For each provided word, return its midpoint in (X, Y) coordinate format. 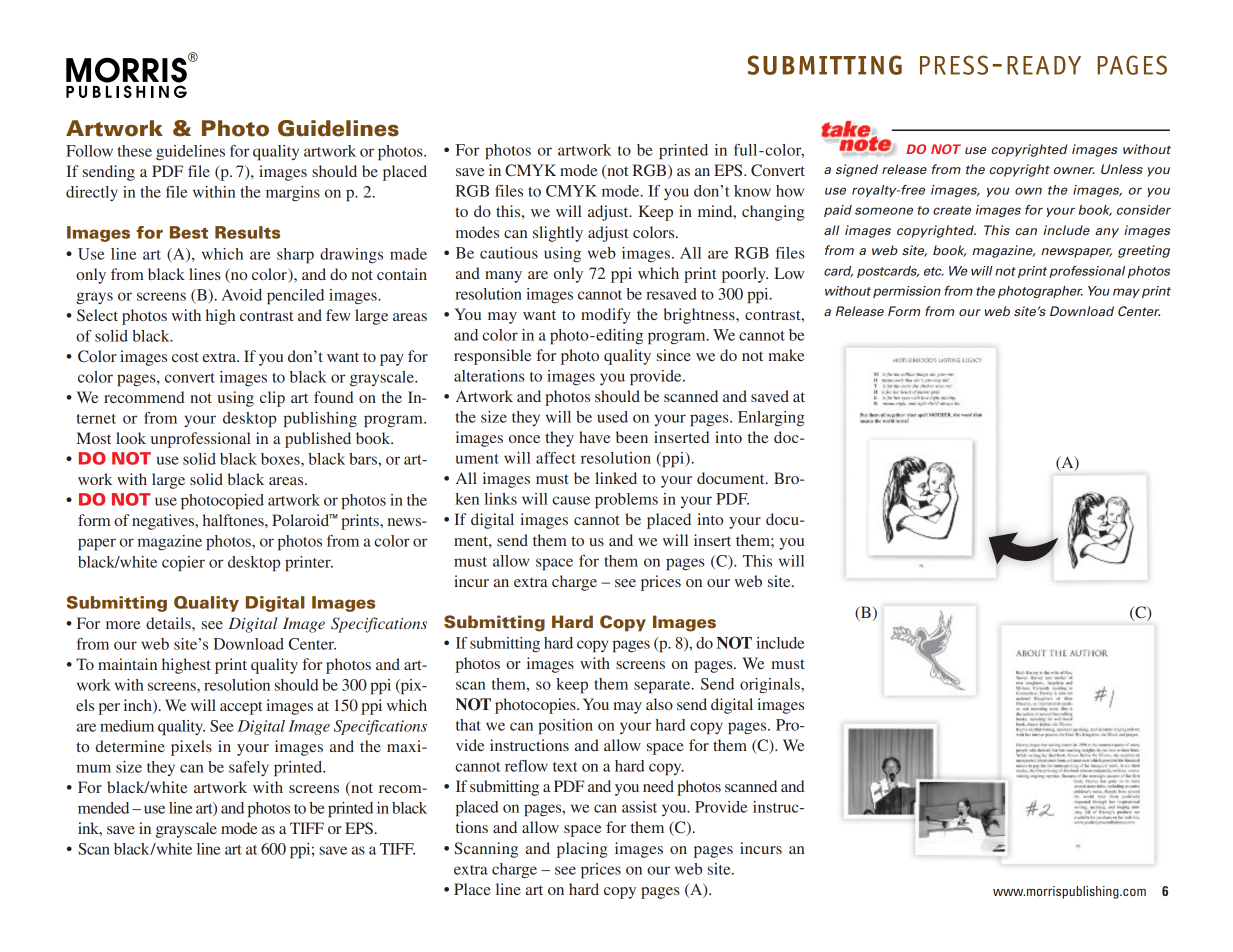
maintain (127, 664)
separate (663, 687)
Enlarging (771, 419)
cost (185, 357)
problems (626, 501)
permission (907, 292)
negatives (164, 522)
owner (1074, 170)
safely (249, 768)
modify (606, 316)
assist (639, 807)
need (658, 786)
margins (293, 193)
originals (771, 686)
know (752, 191)
